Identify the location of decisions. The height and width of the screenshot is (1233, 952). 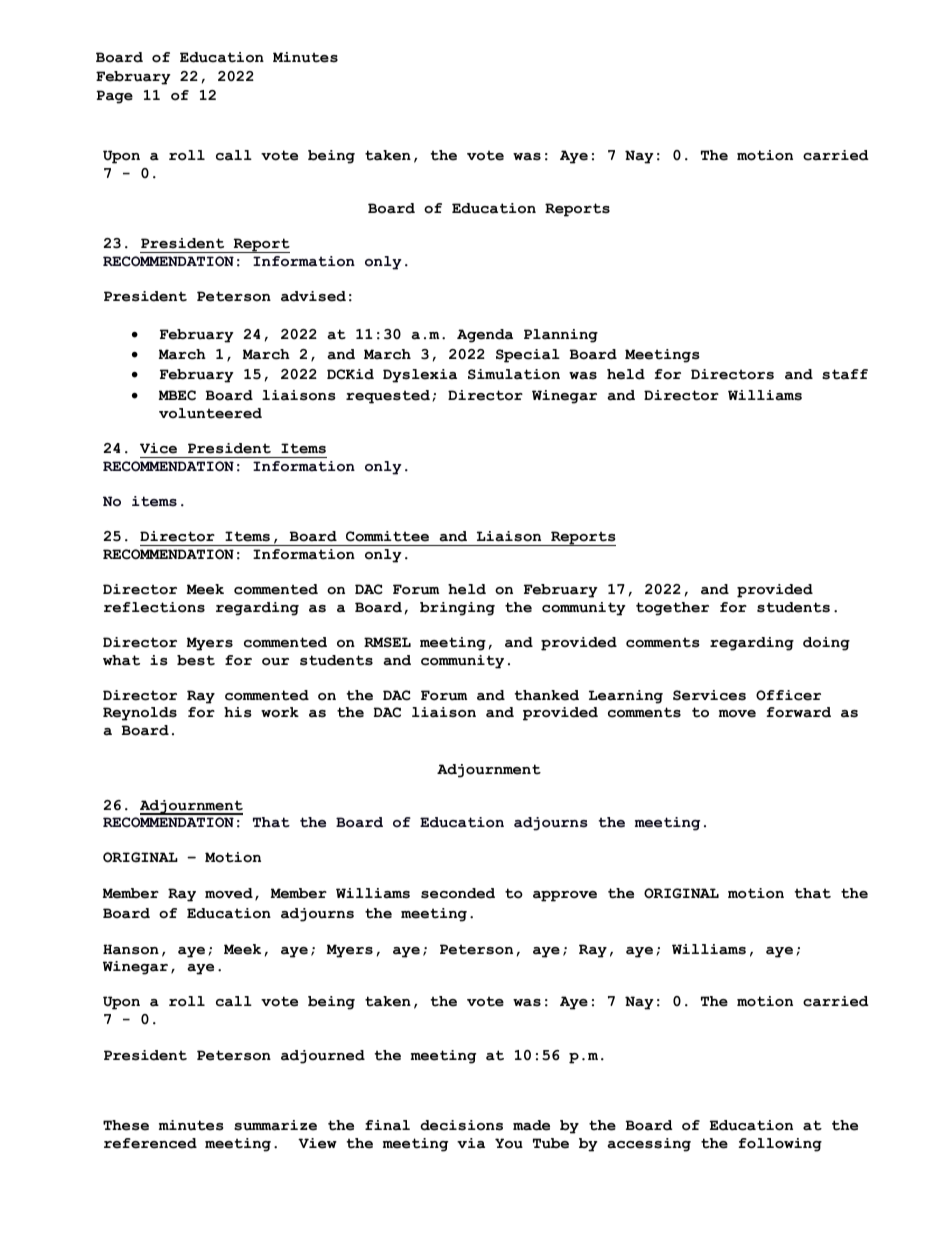
(461, 1125).
